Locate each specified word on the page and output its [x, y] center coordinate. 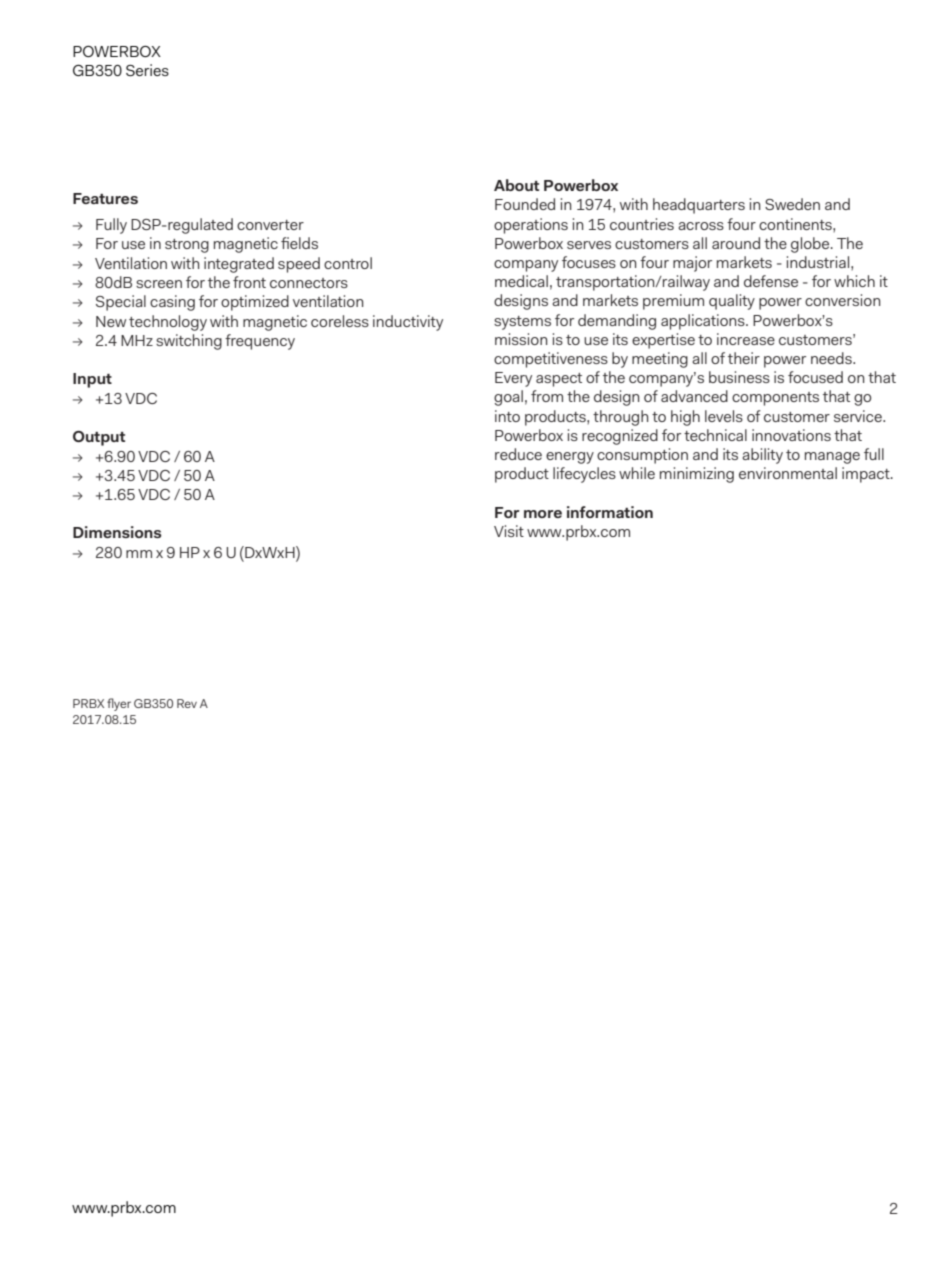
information [610, 512]
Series [147, 70]
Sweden [792, 204]
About [516, 185]
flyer [119, 704]
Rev [187, 703]
